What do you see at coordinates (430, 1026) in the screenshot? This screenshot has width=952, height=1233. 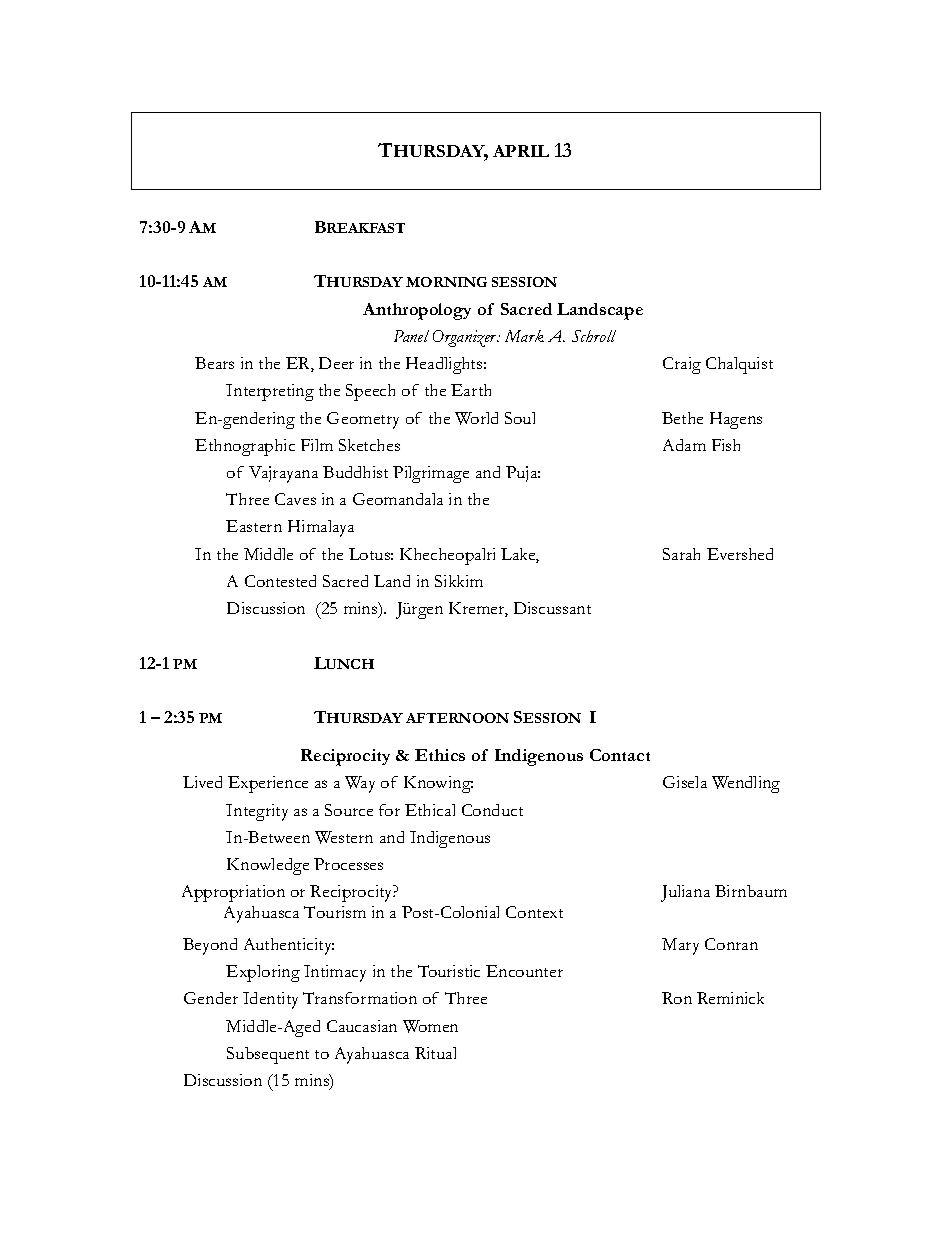 I see `Women` at bounding box center [430, 1026].
